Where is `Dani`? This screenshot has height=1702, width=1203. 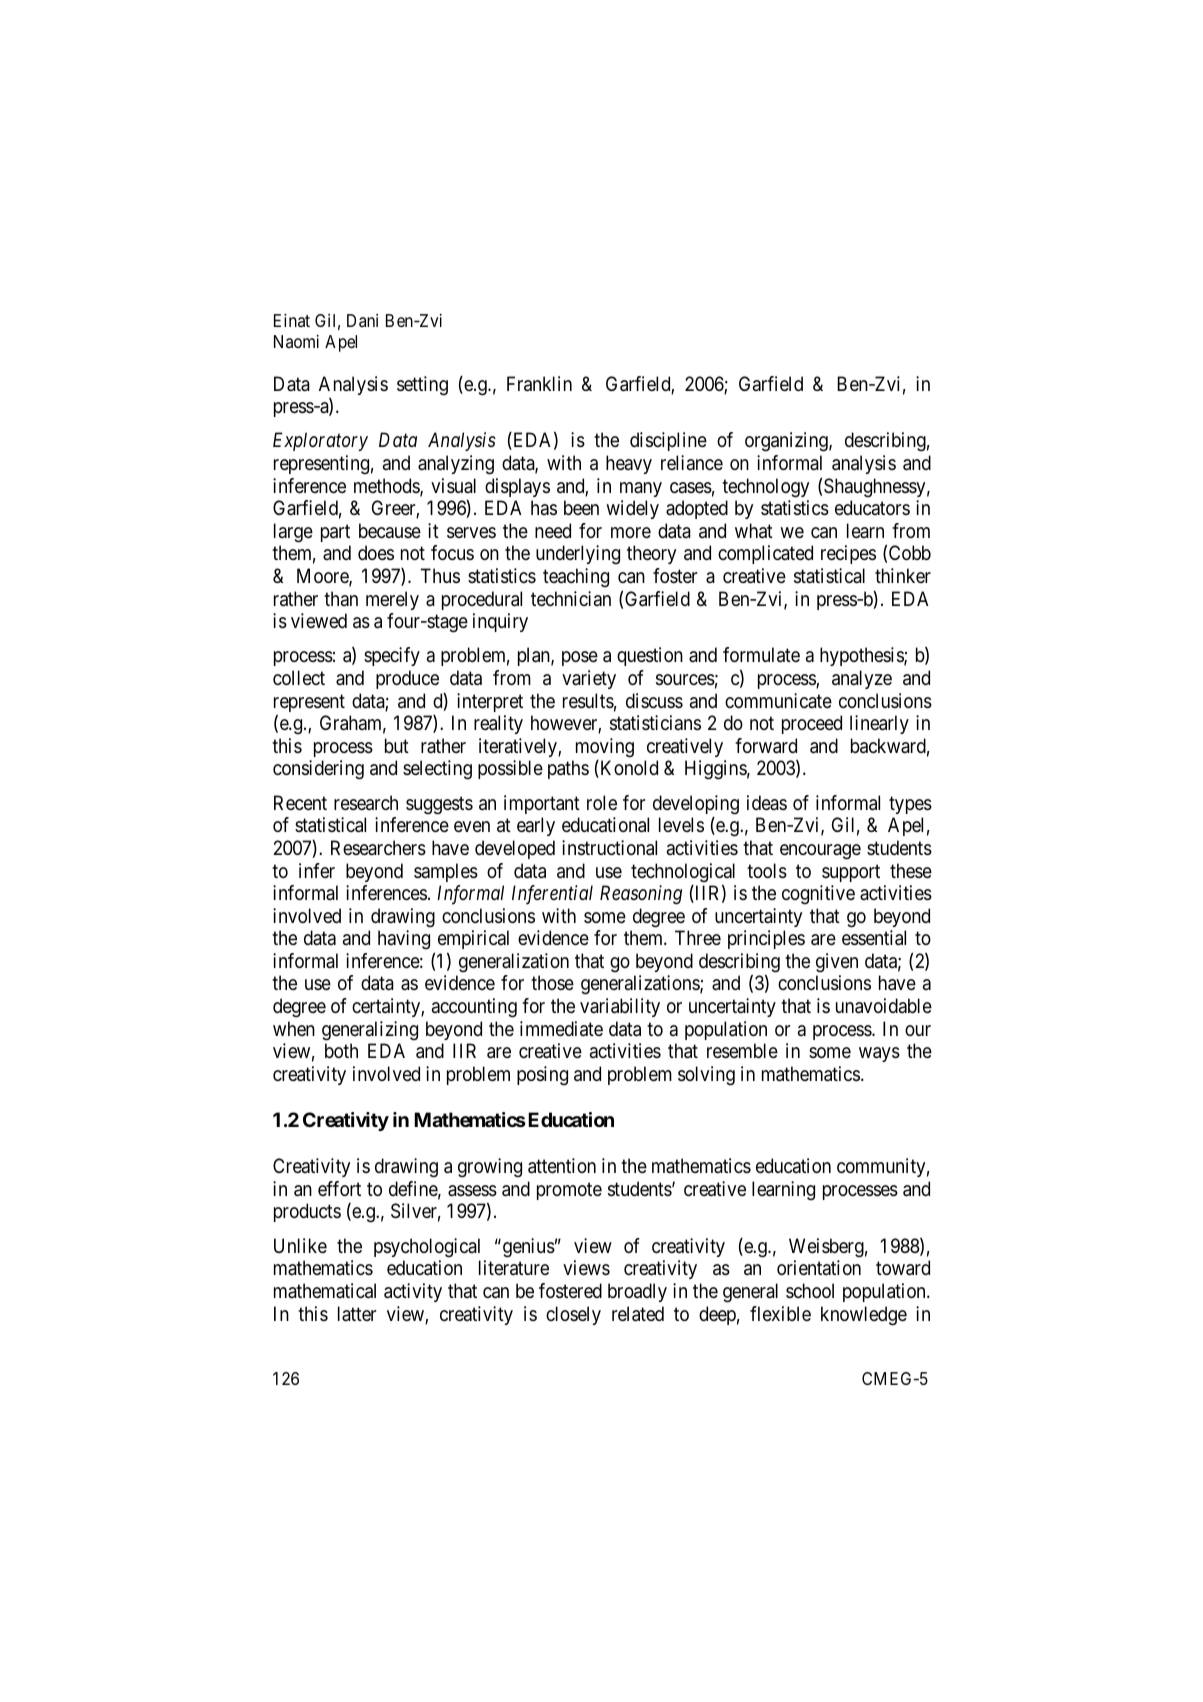
Dani is located at coordinates (362, 320).
